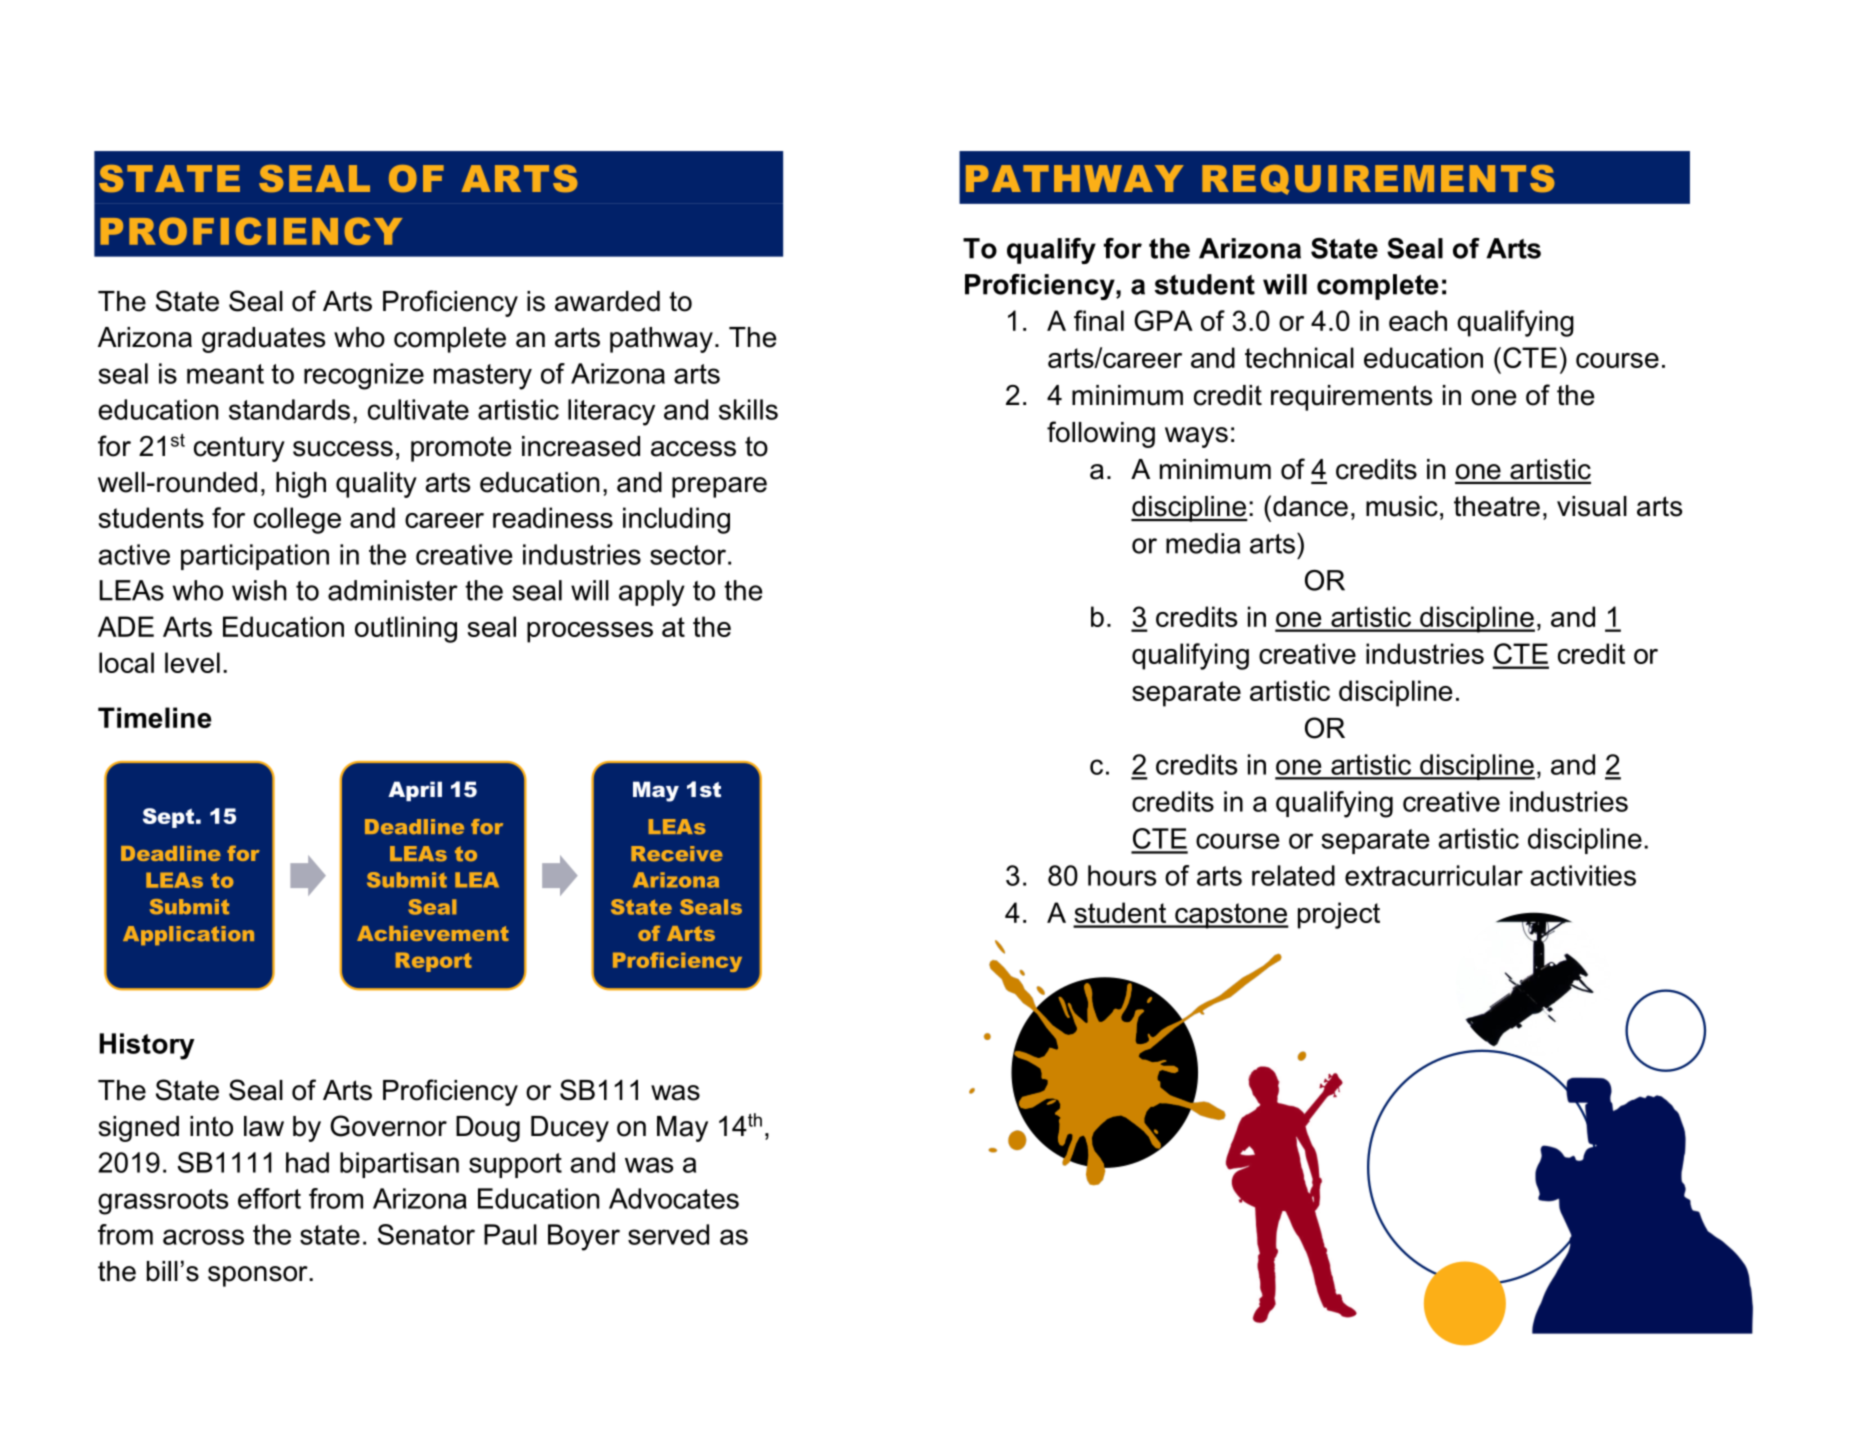 This page has width=1854, height=1432. I want to click on final, so click(1099, 320).
